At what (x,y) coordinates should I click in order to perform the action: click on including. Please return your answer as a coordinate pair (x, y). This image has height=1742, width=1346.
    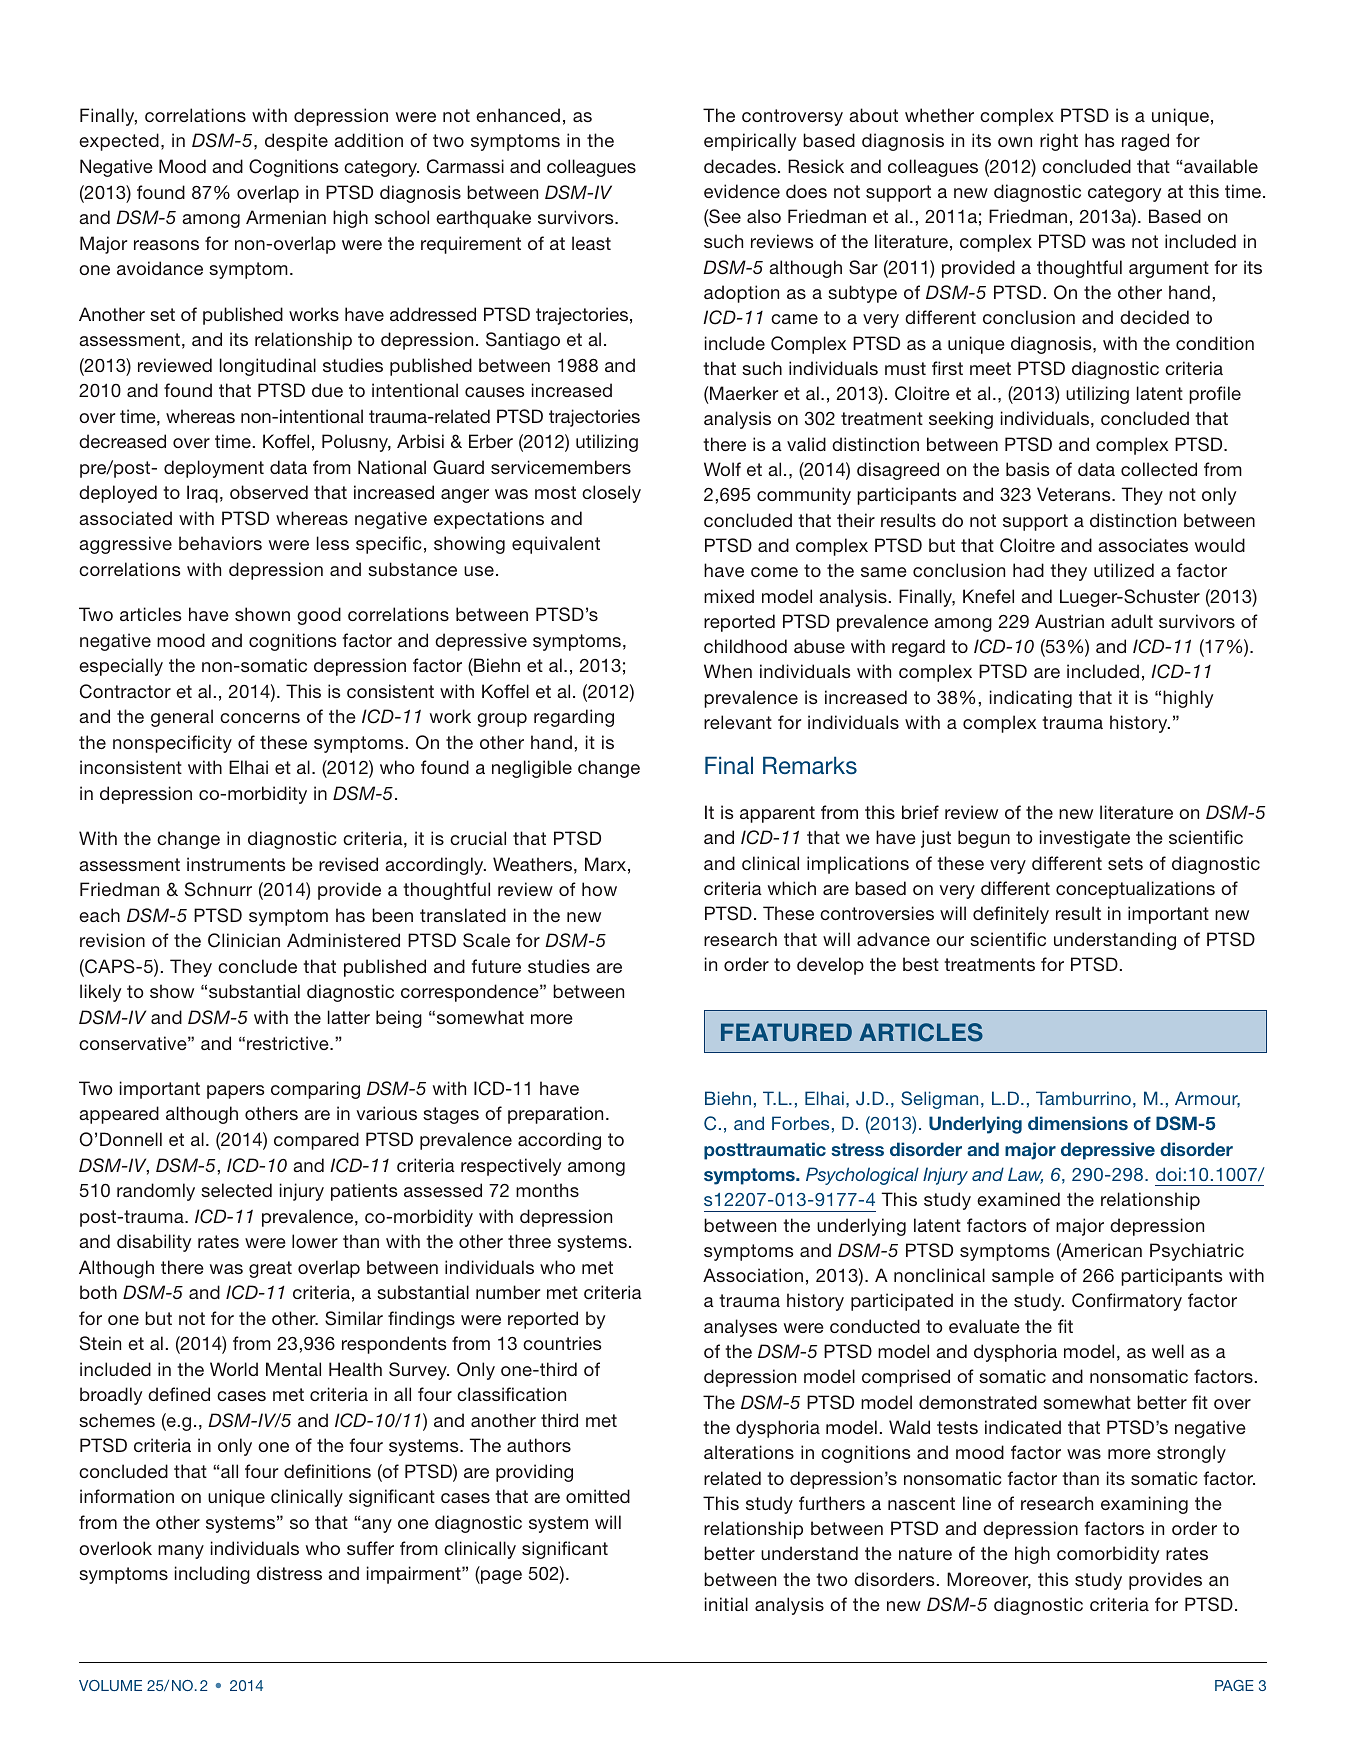
    Looking at the image, I should click on (212, 1575).
